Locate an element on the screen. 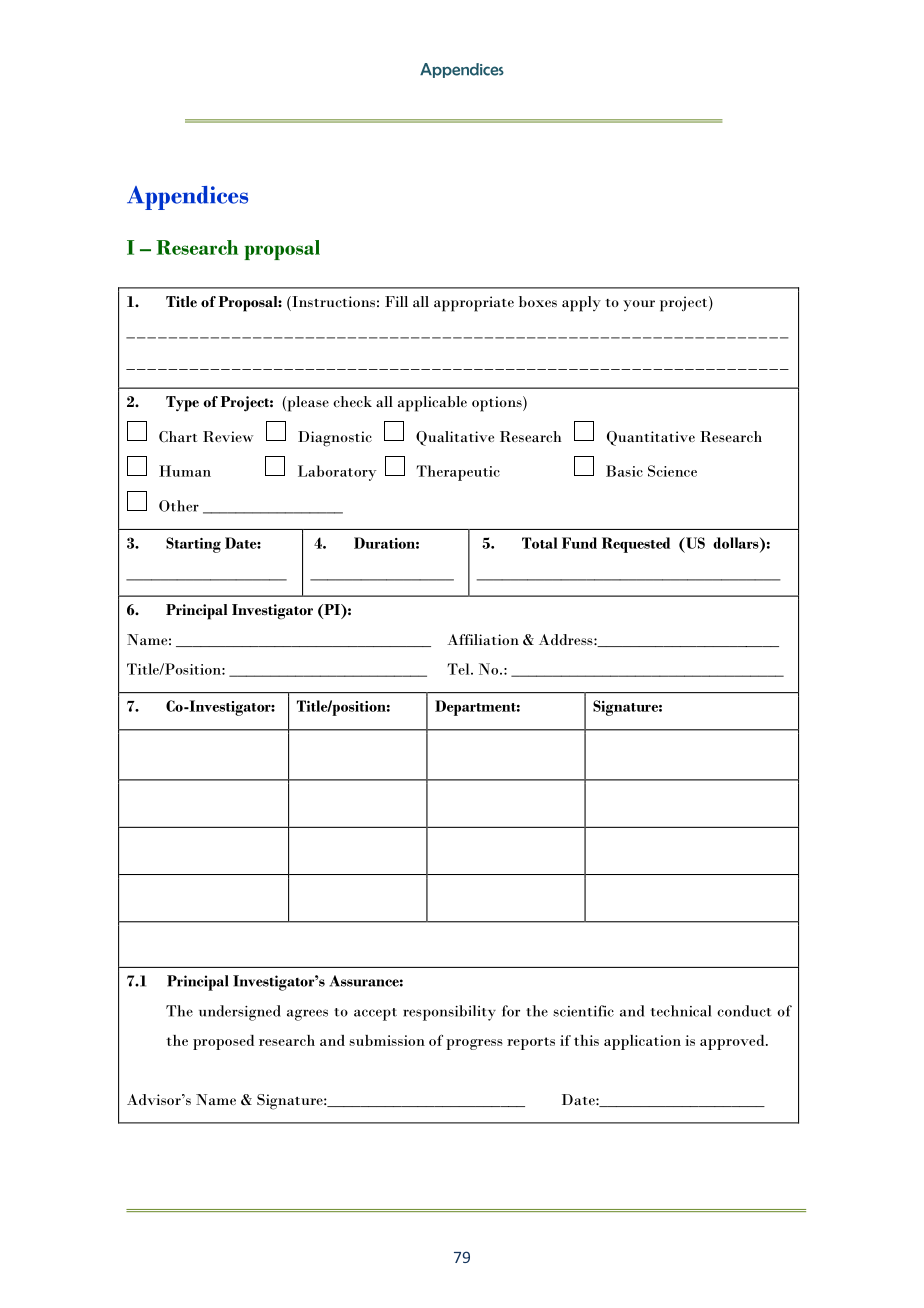 The image size is (924, 1308). appropriate is located at coordinates (474, 304).
